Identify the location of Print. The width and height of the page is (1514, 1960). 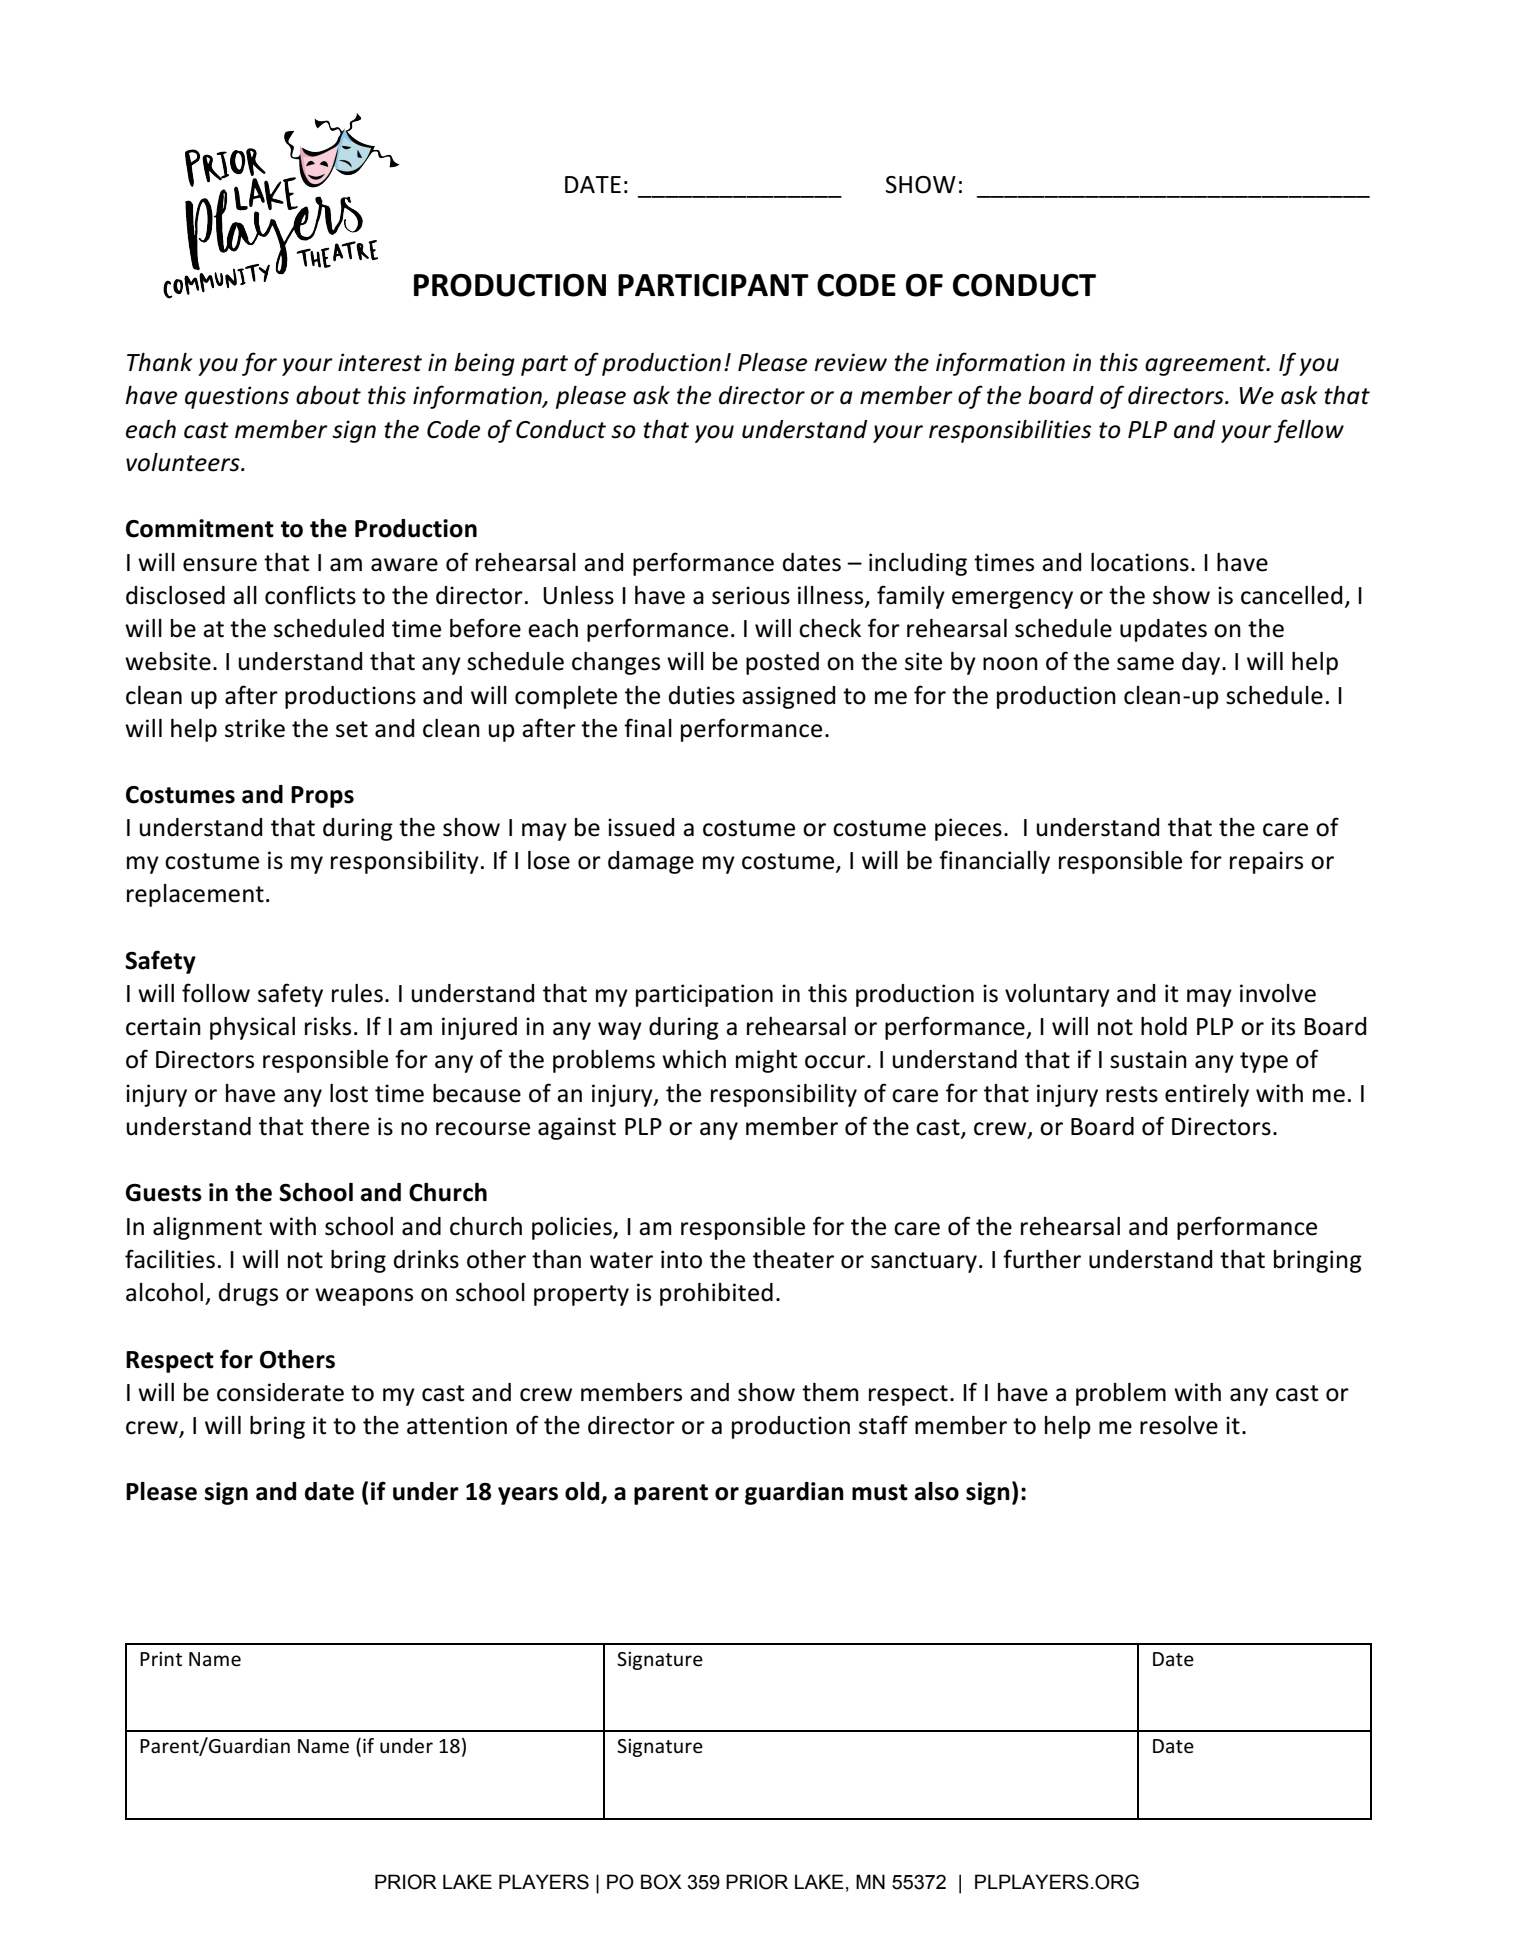
(161, 1659).
